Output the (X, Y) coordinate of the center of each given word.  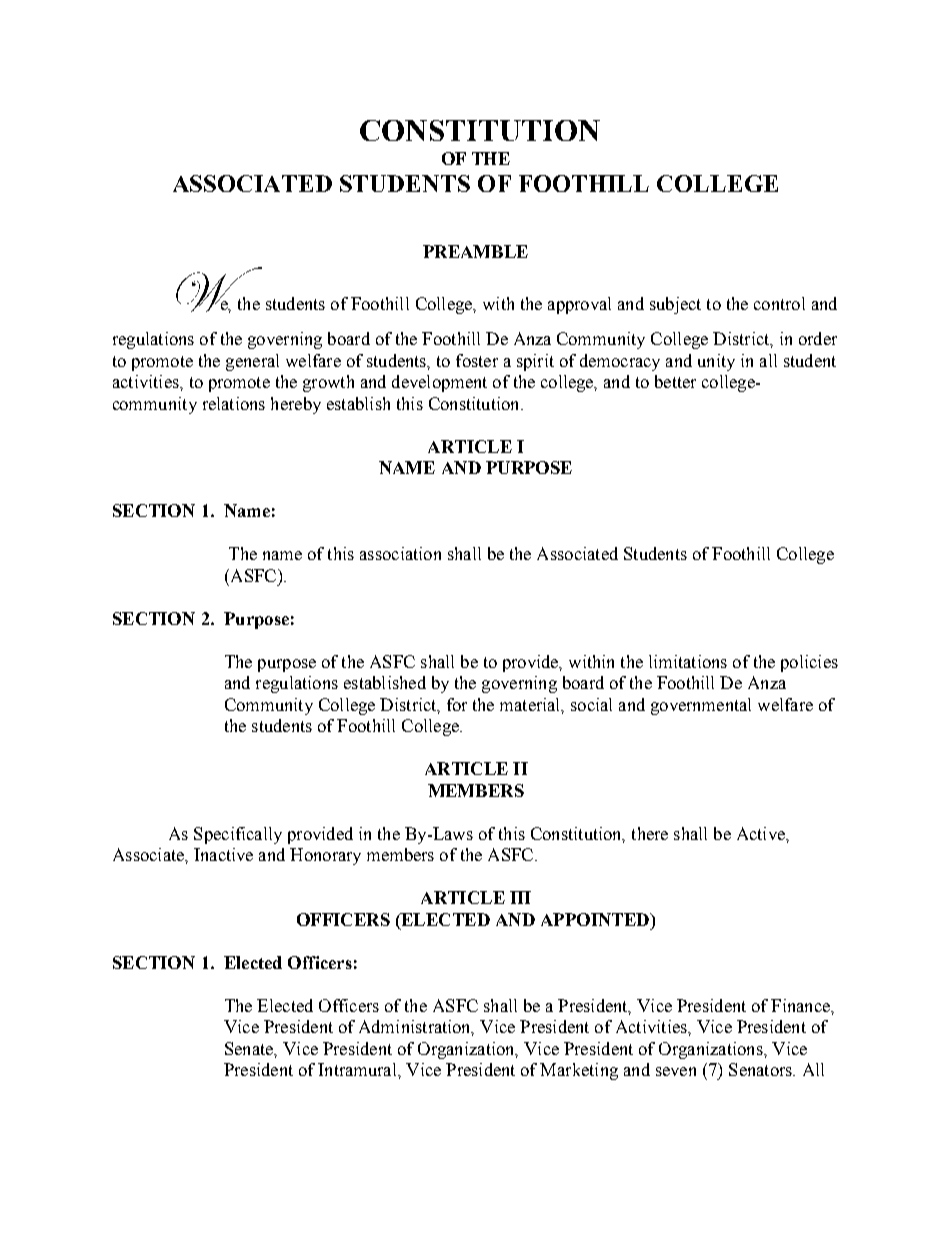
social (591, 704)
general (252, 362)
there (650, 833)
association (400, 553)
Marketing (579, 1071)
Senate (250, 1049)
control (779, 303)
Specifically (238, 835)
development (439, 383)
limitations (688, 661)
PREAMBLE (475, 251)
